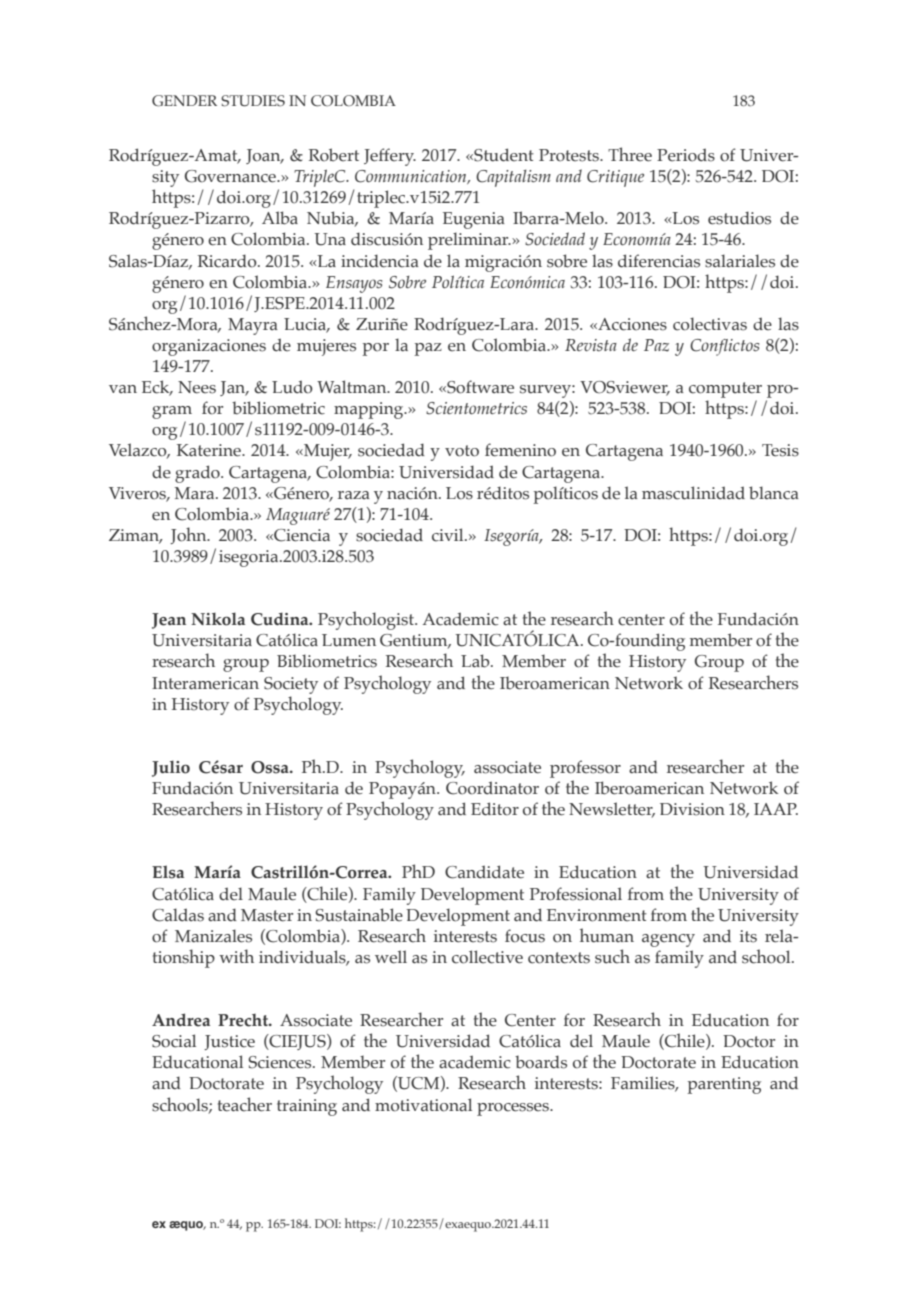 This document has height=1305, width=924. What do you see at coordinates (423, 1105) in the document?
I see `motivational` at bounding box center [423, 1105].
